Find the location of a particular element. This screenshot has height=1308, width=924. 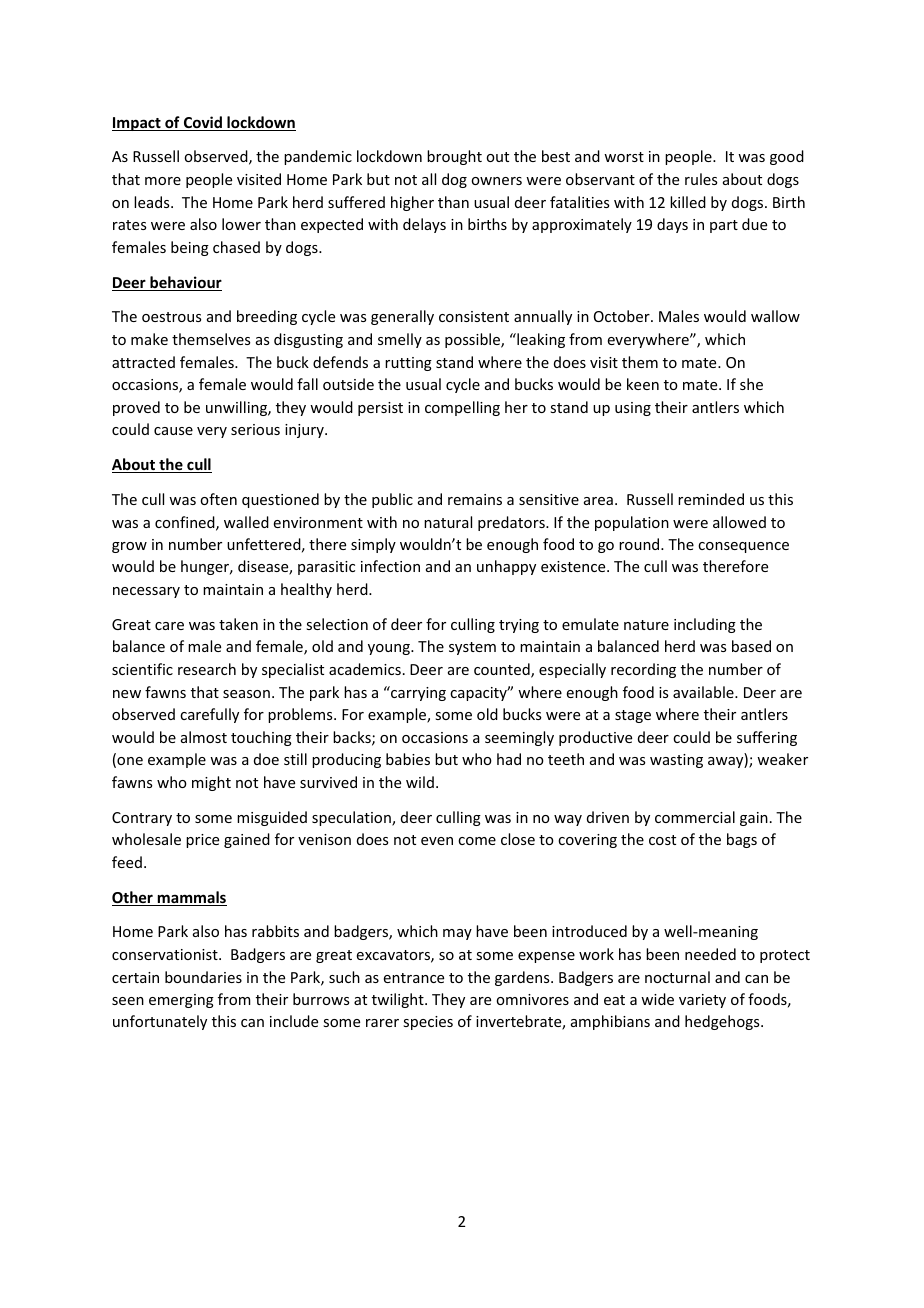

emerging is located at coordinates (181, 1001).
